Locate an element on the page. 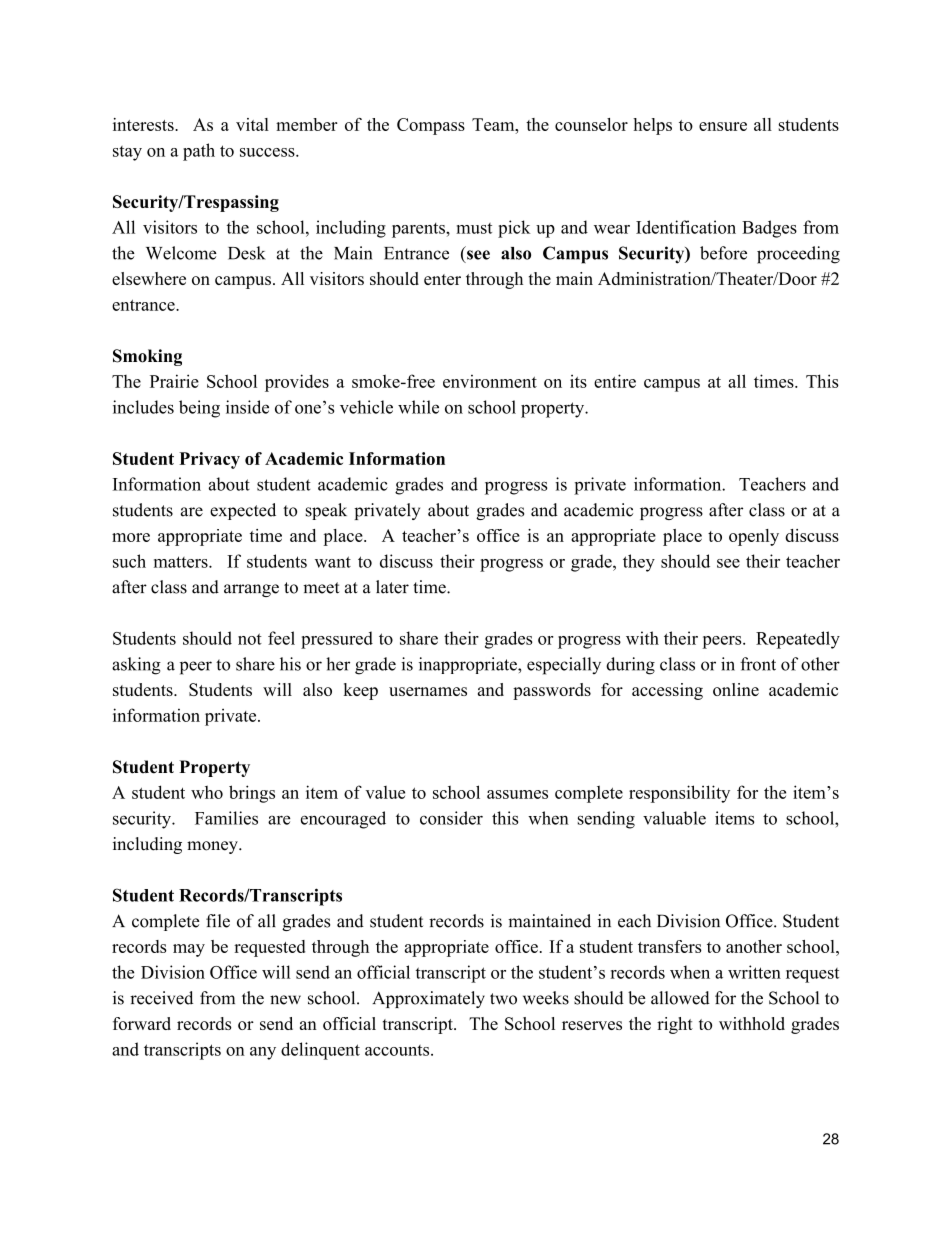 The width and height of the document is (952, 1233). right is located at coordinates (675, 1025).
